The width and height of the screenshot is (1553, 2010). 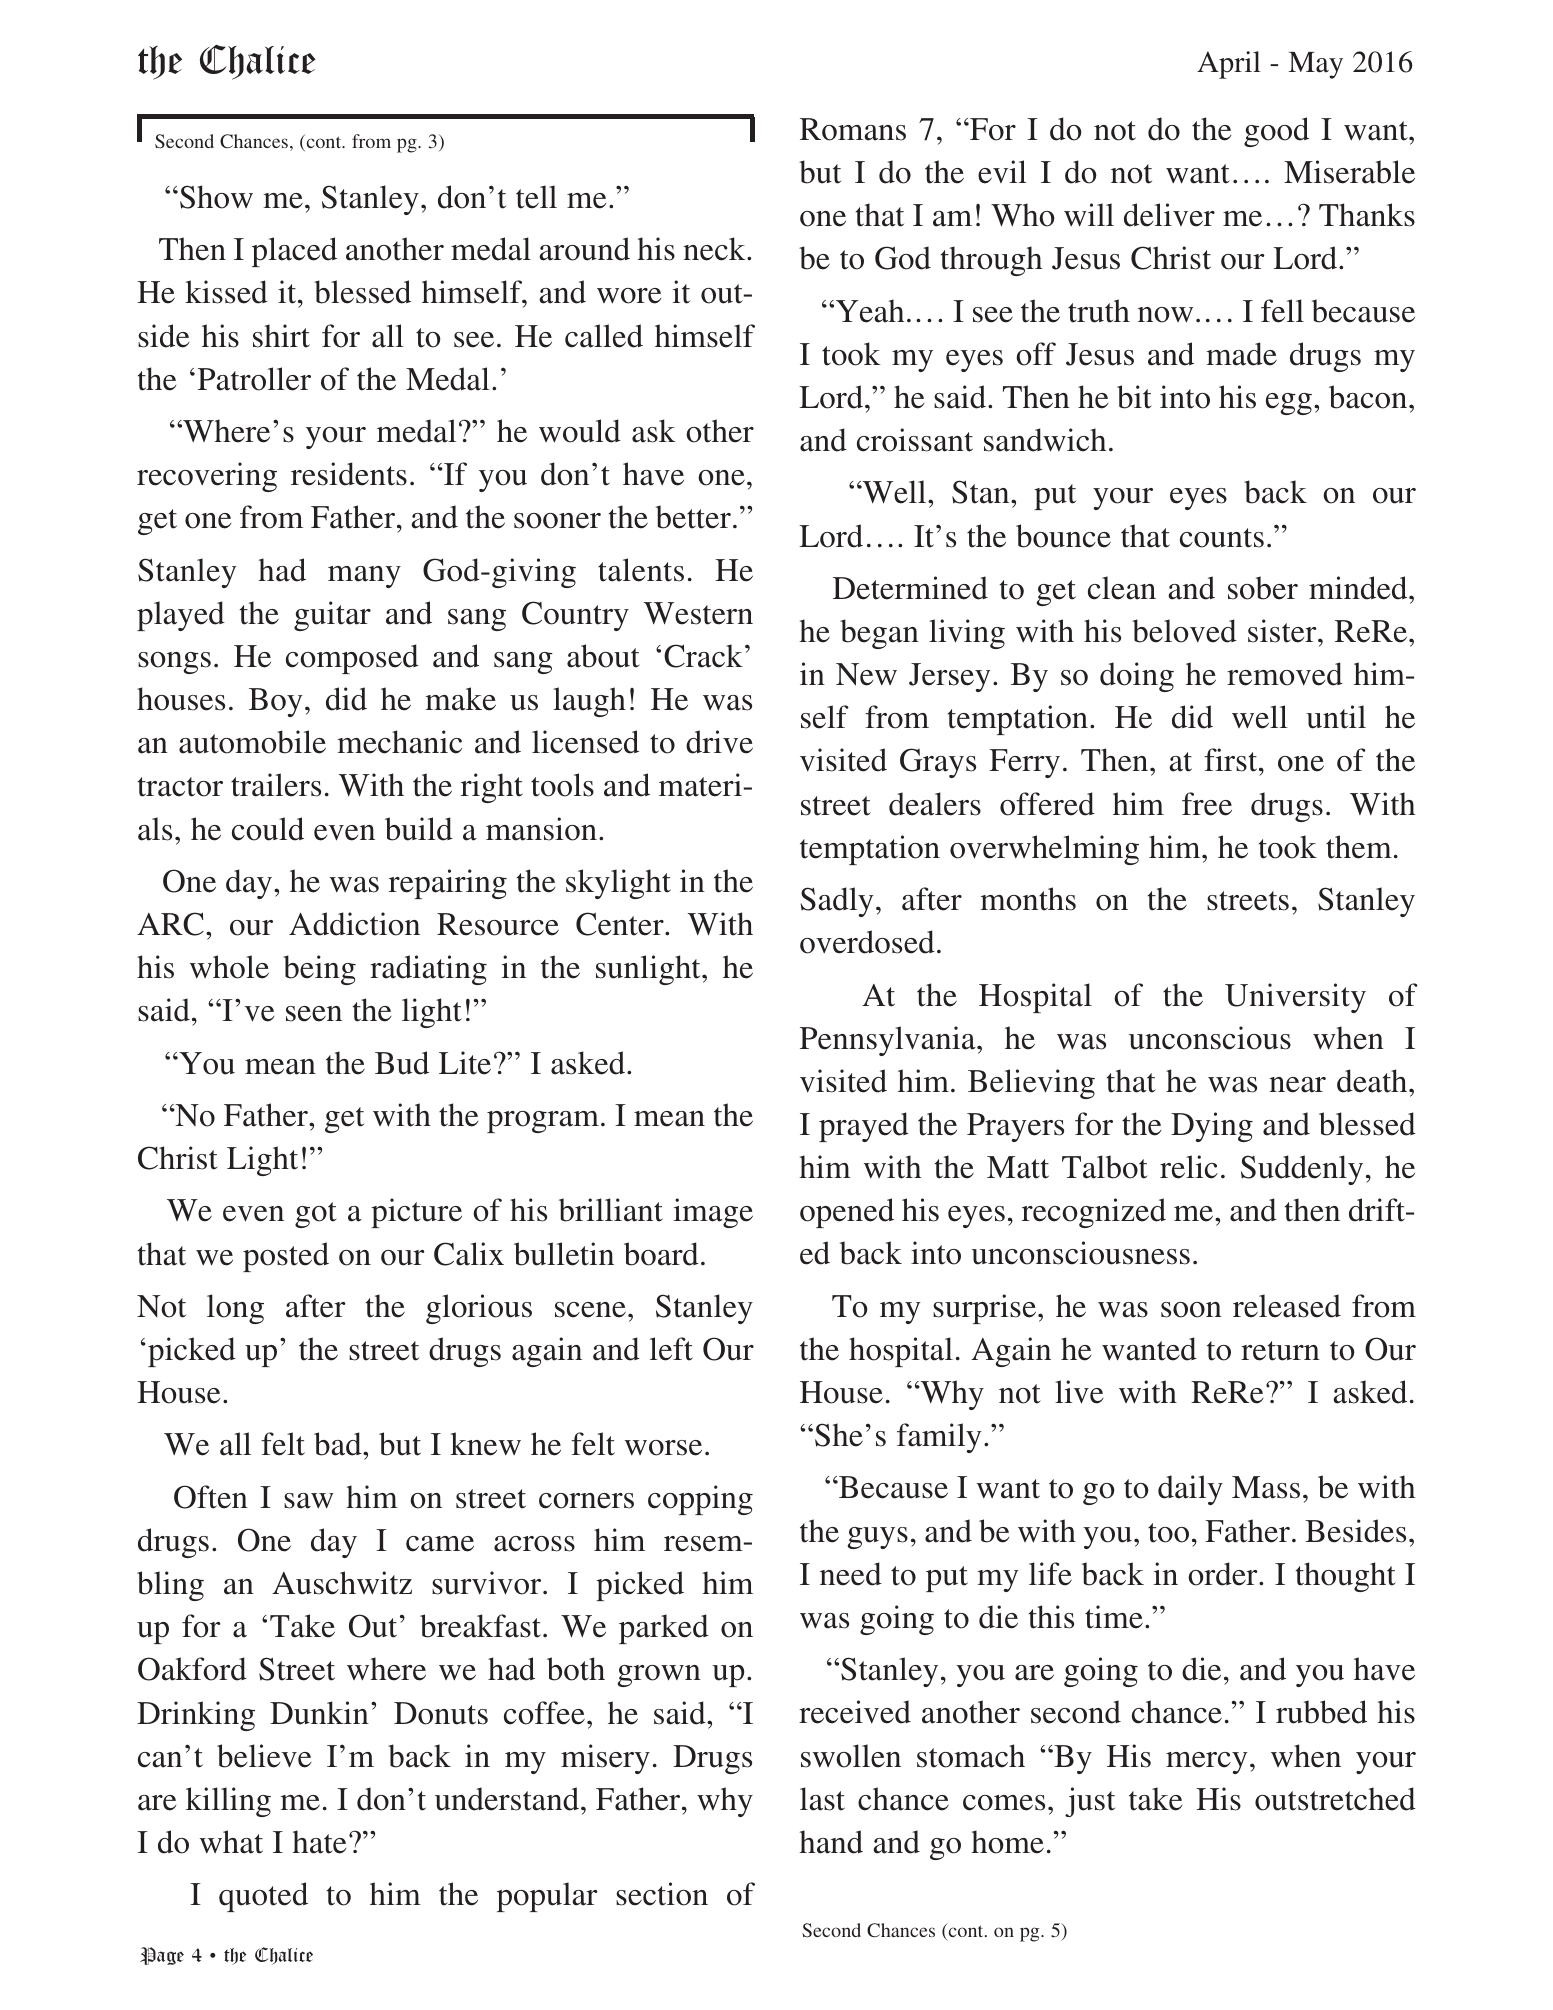 I want to click on seen, so click(x=314, y=1014).
